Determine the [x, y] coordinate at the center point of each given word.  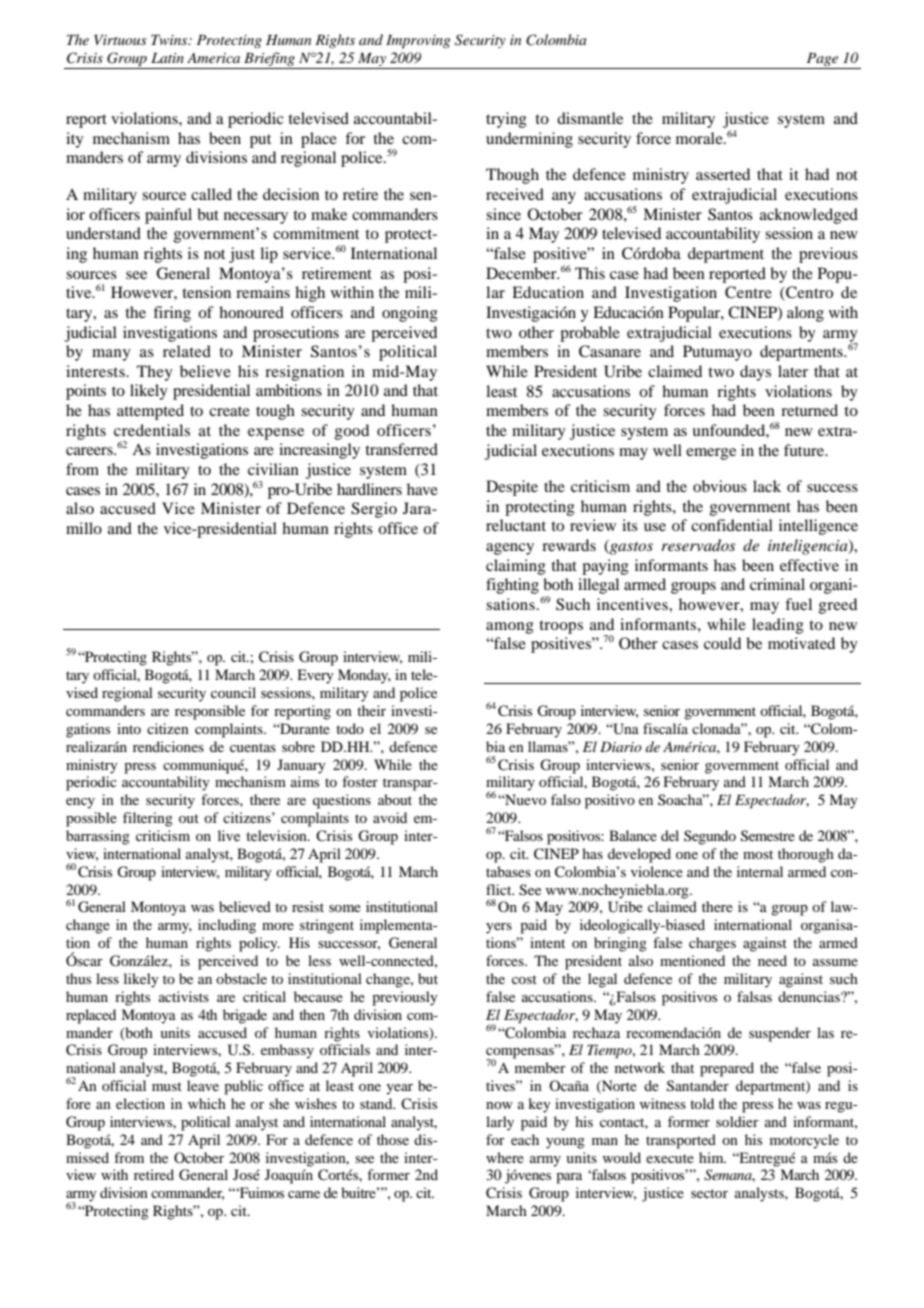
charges [712, 944]
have [422, 489]
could [722, 643]
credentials [152, 430]
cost [524, 979]
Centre [748, 292]
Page [822, 60]
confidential [732, 525]
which [207, 1103]
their [371, 710]
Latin [167, 57]
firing [172, 314]
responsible [210, 712]
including [227, 926]
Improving [418, 41]
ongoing [410, 314]
